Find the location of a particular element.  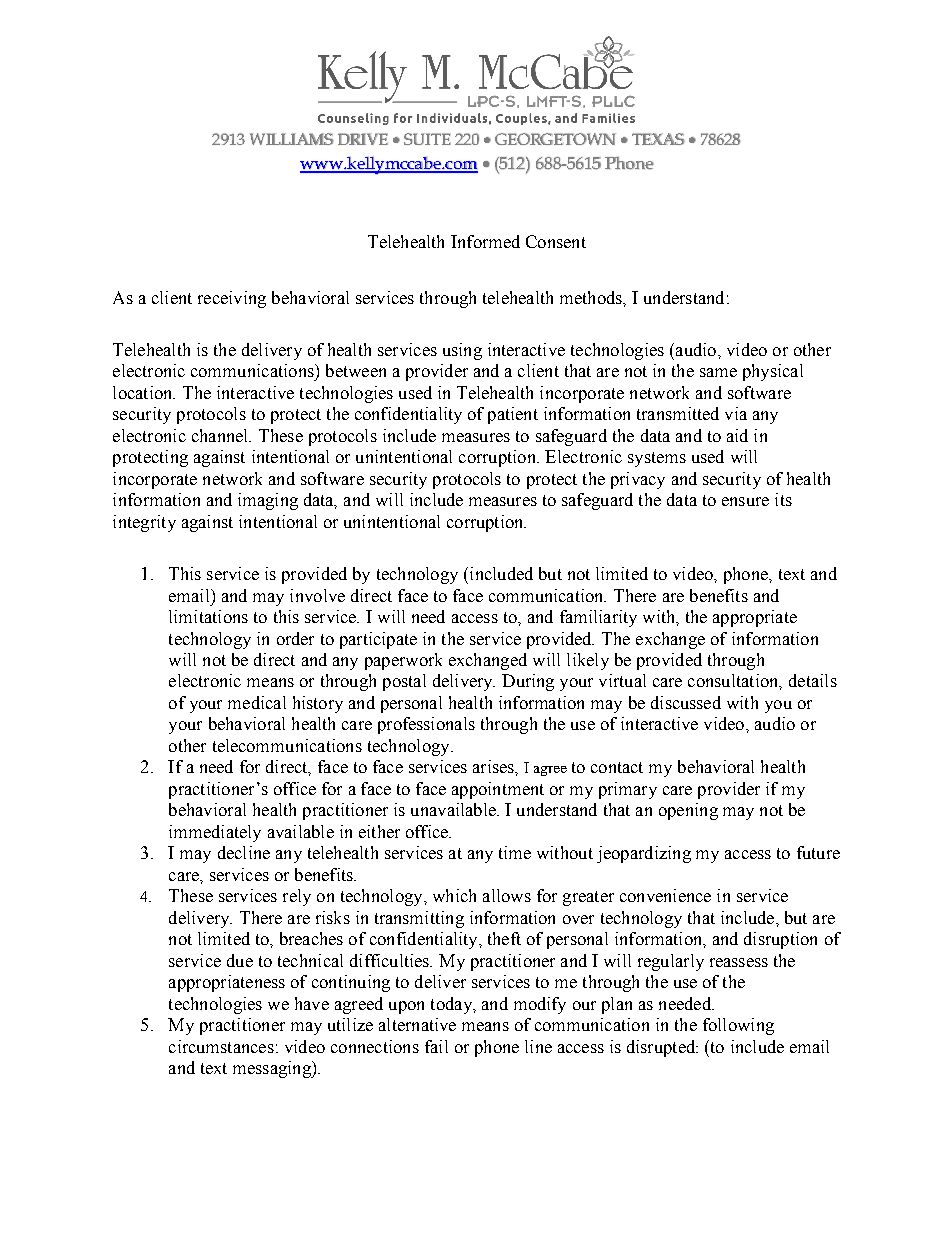

fail is located at coordinates (436, 1046).
